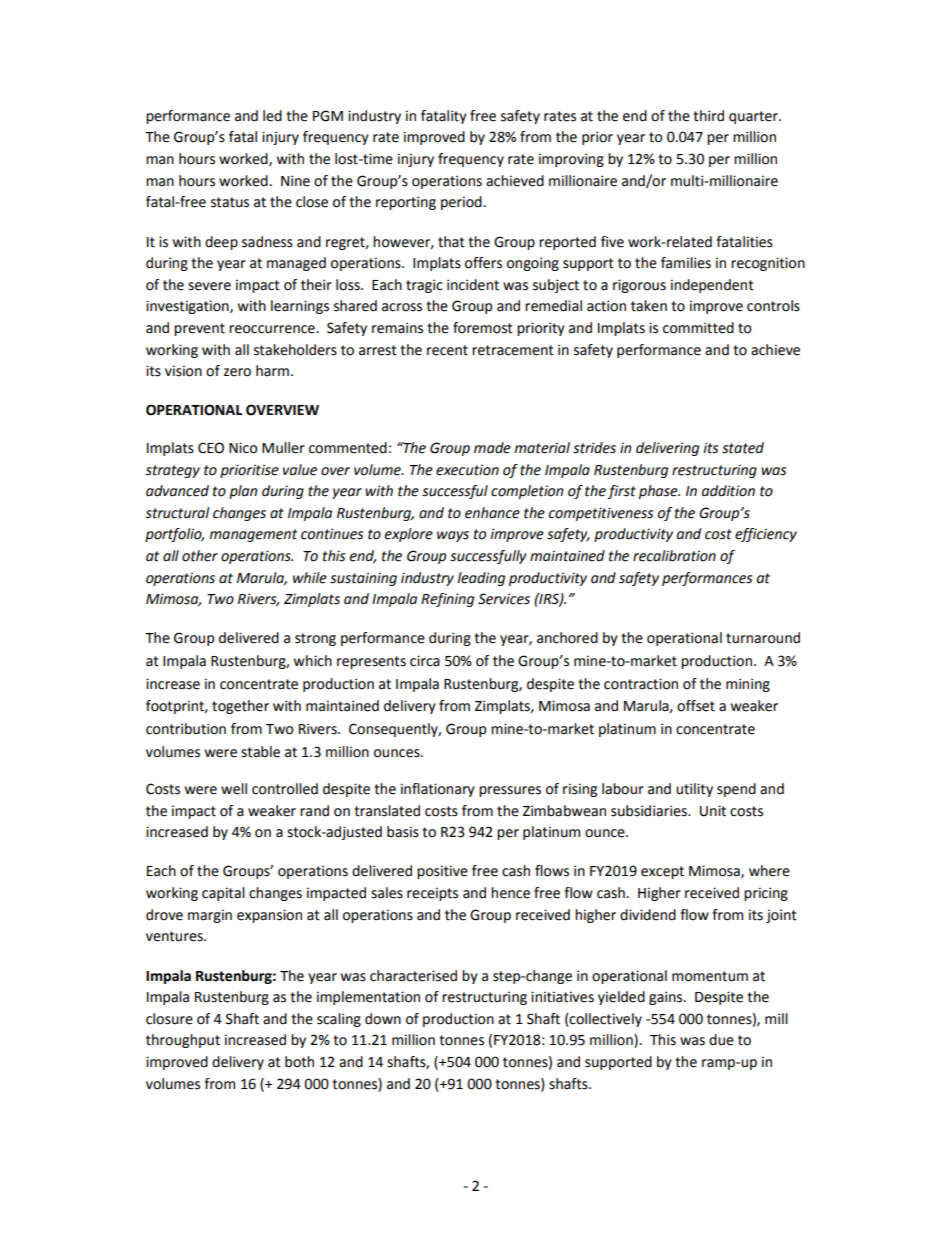 This document has width=952, height=1233. What do you see at coordinates (183, 1041) in the document?
I see `throughput` at bounding box center [183, 1041].
